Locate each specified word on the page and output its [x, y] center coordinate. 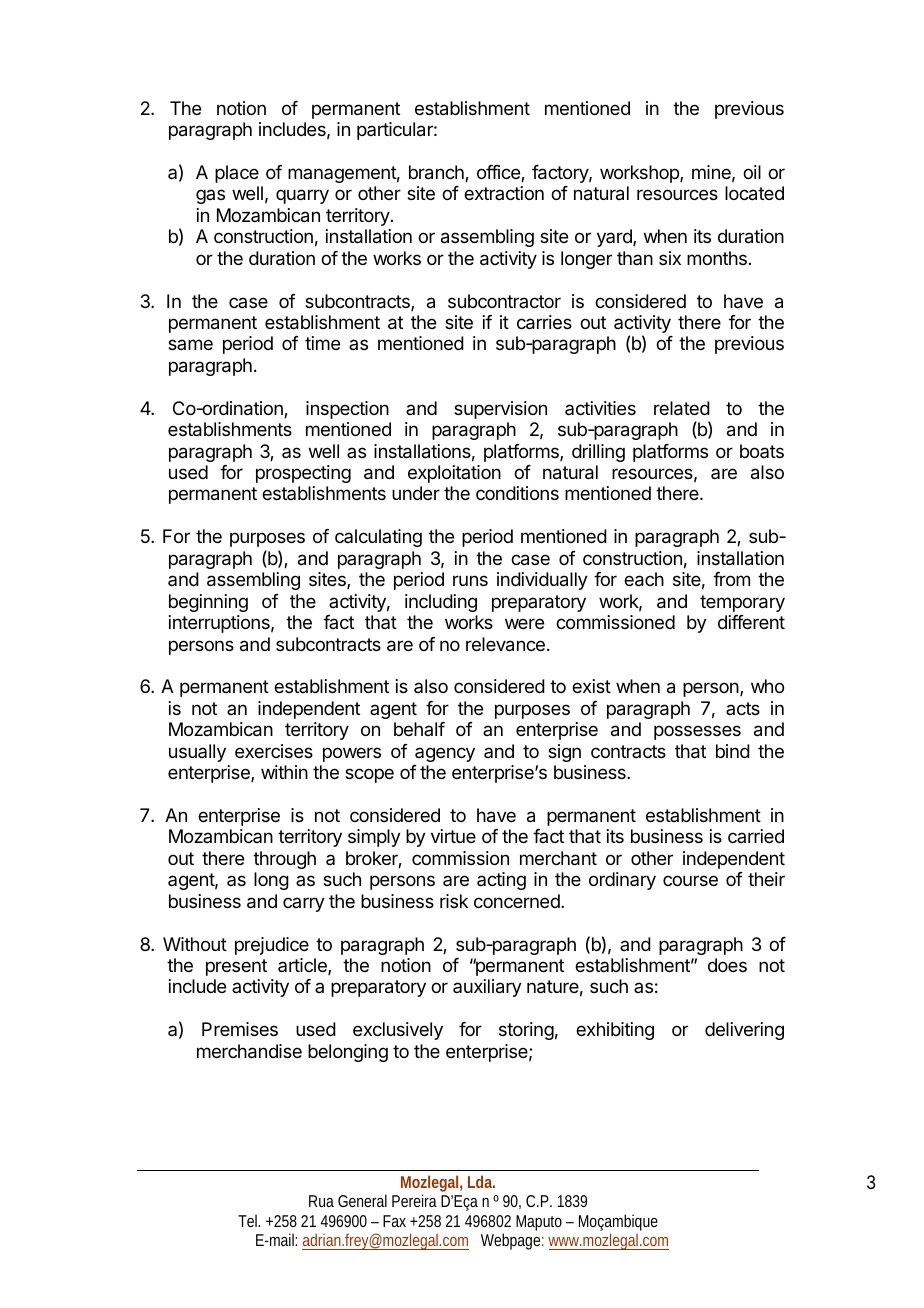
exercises [274, 751]
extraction [504, 193]
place [237, 174]
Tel [249, 1220]
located [754, 193]
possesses [697, 732]
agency [445, 754]
